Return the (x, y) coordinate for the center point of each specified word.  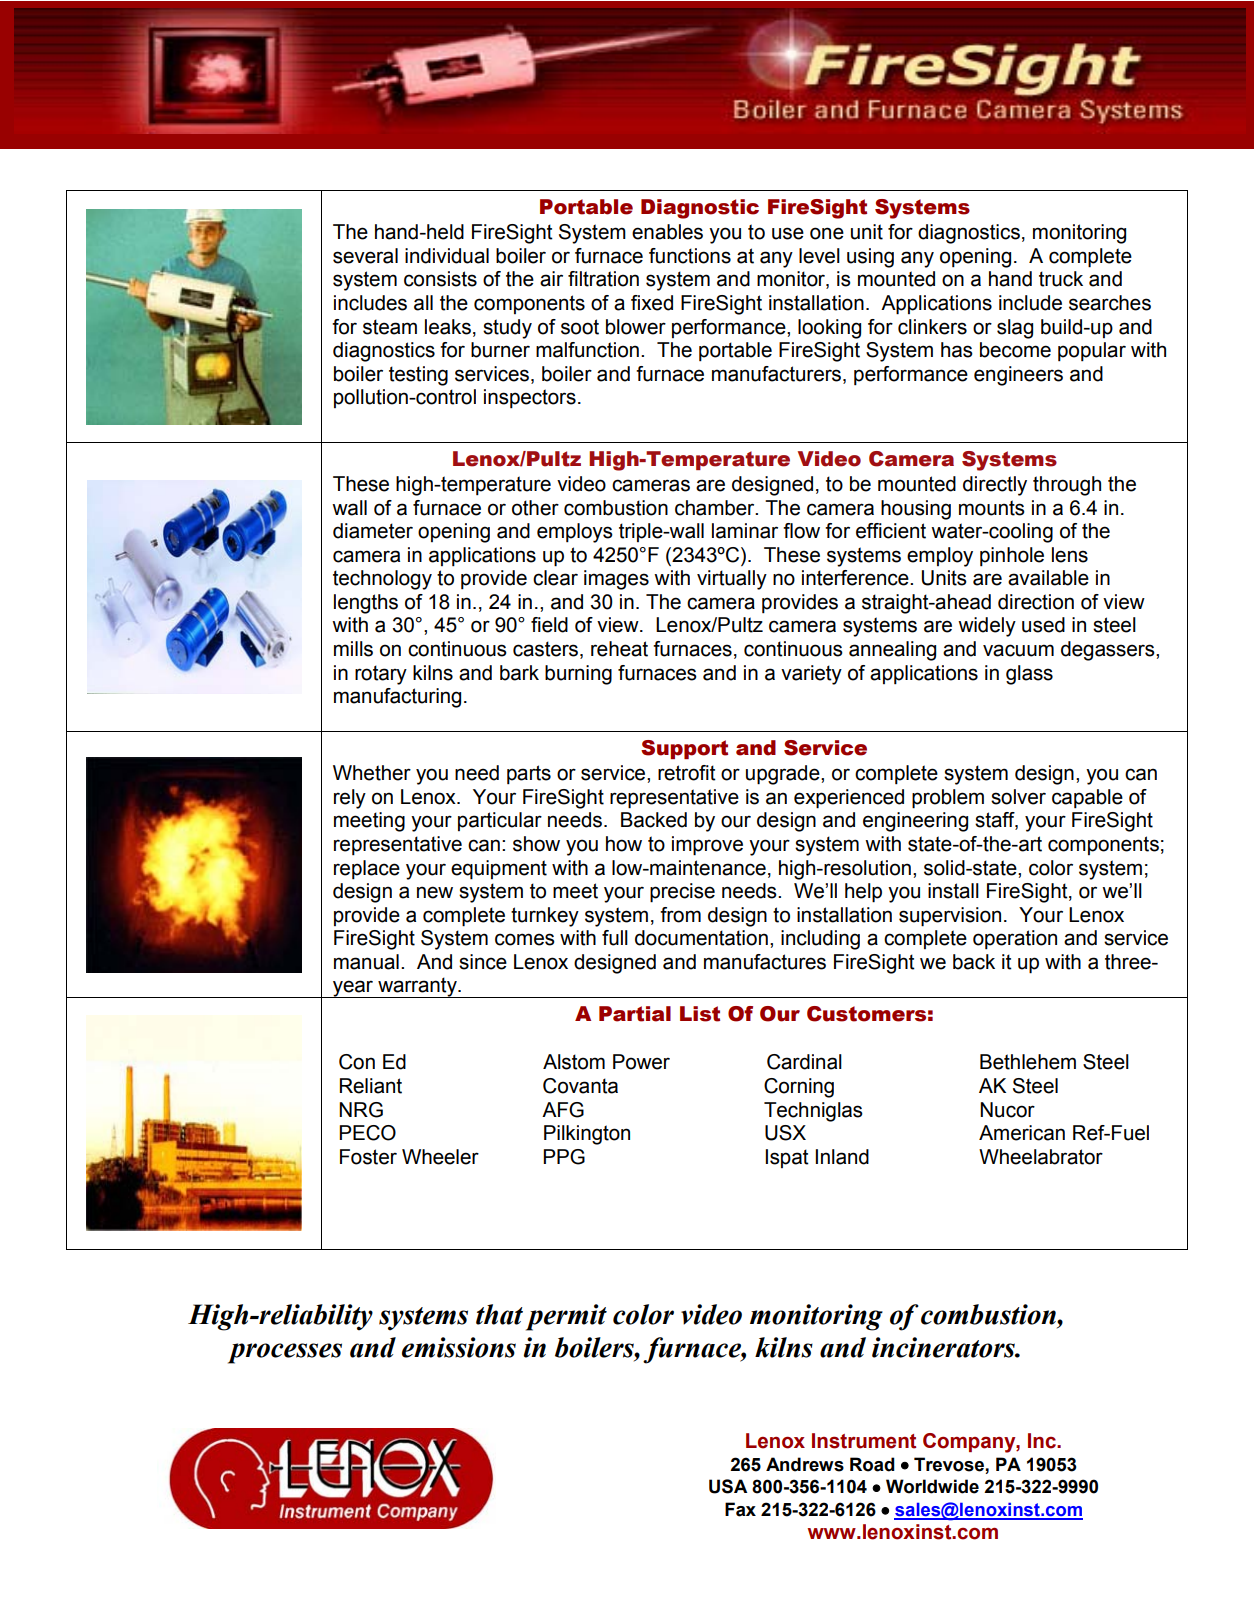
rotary (381, 675)
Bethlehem (1028, 1062)
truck (1061, 279)
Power (641, 1062)
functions (690, 256)
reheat (619, 649)
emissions (459, 1347)
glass (1029, 675)
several (365, 256)
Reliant (371, 1086)
